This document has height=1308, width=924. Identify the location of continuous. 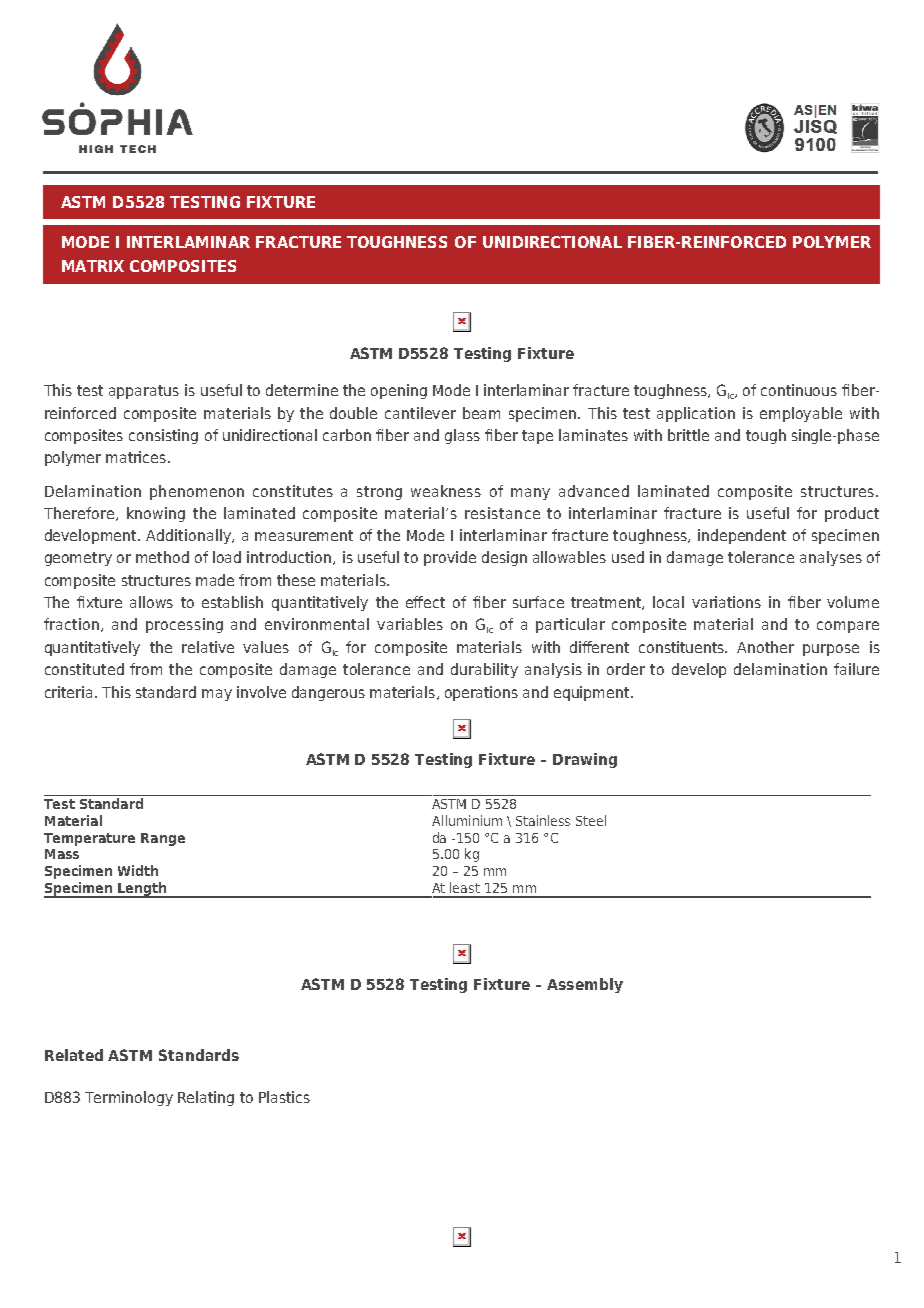
(799, 390).
